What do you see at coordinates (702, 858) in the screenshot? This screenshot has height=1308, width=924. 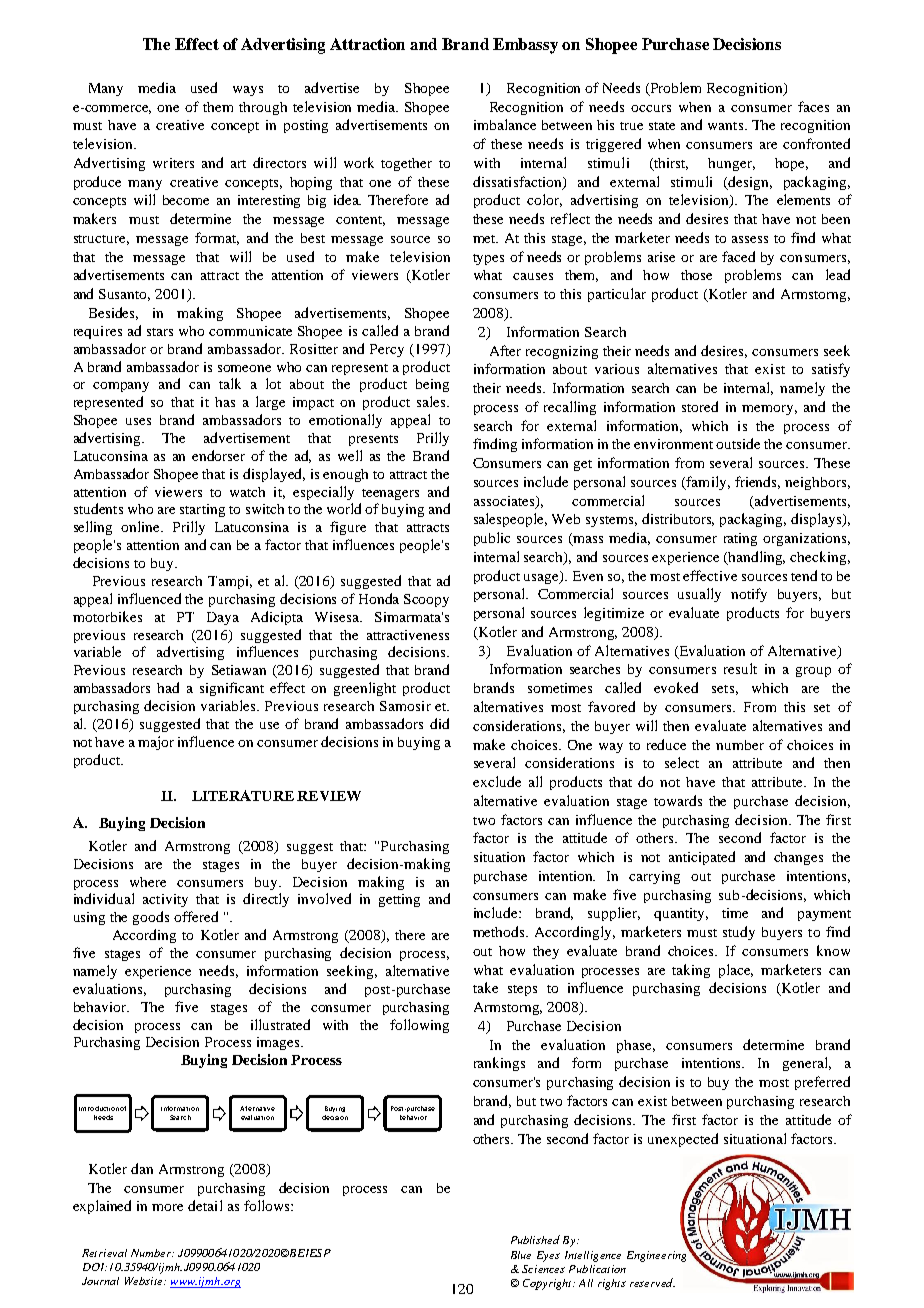 I see `anticipated` at bounding box center [702, 858].
